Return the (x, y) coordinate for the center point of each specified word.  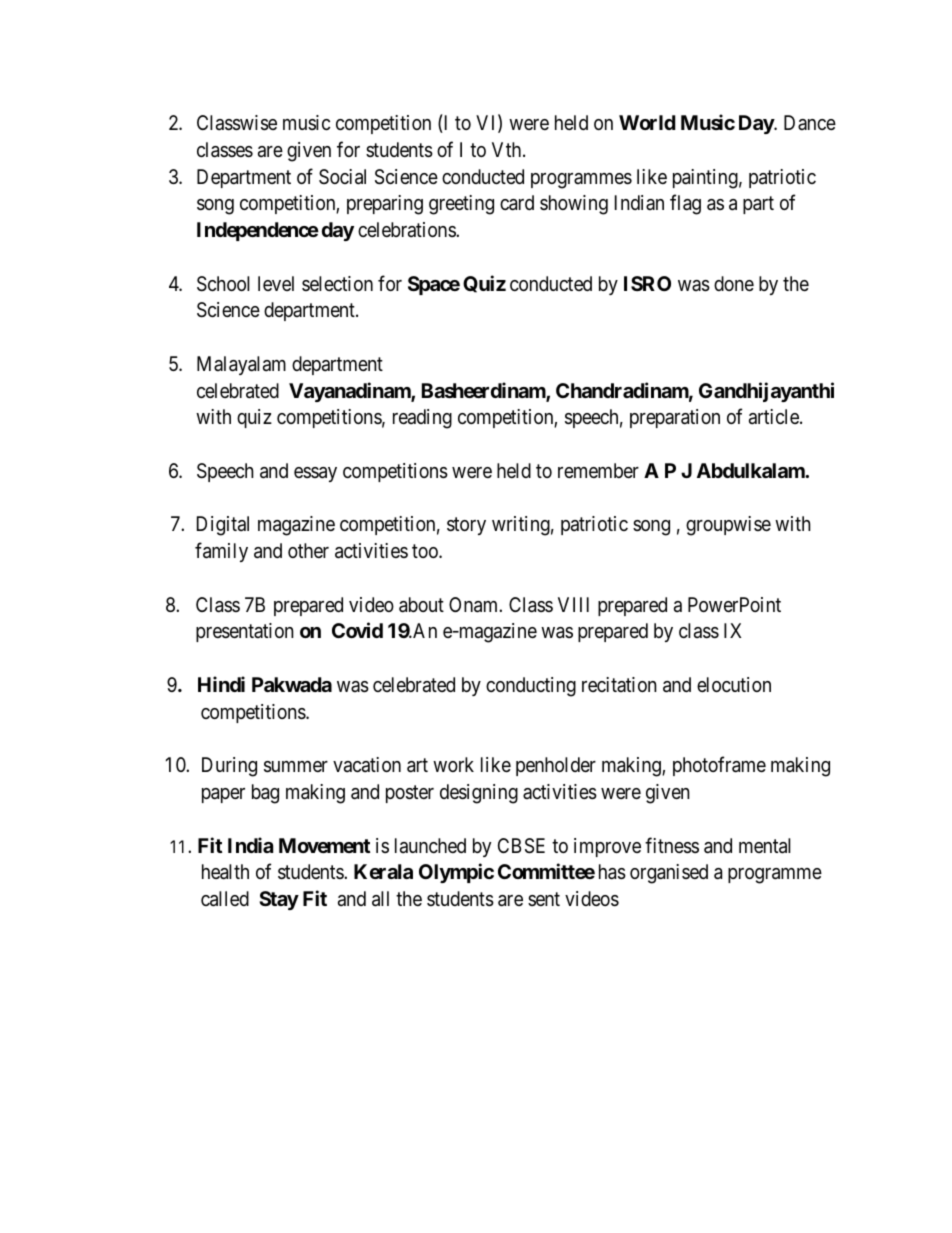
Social (342, 177)
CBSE (521, 846)
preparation (675, 418)
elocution (734, 684)
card (517, 203)
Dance (810, 122)
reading (422, 419)
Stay (279, 900)
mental (765, 846)
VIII (573, 604)
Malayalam (241, 365)
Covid (357, 630)
